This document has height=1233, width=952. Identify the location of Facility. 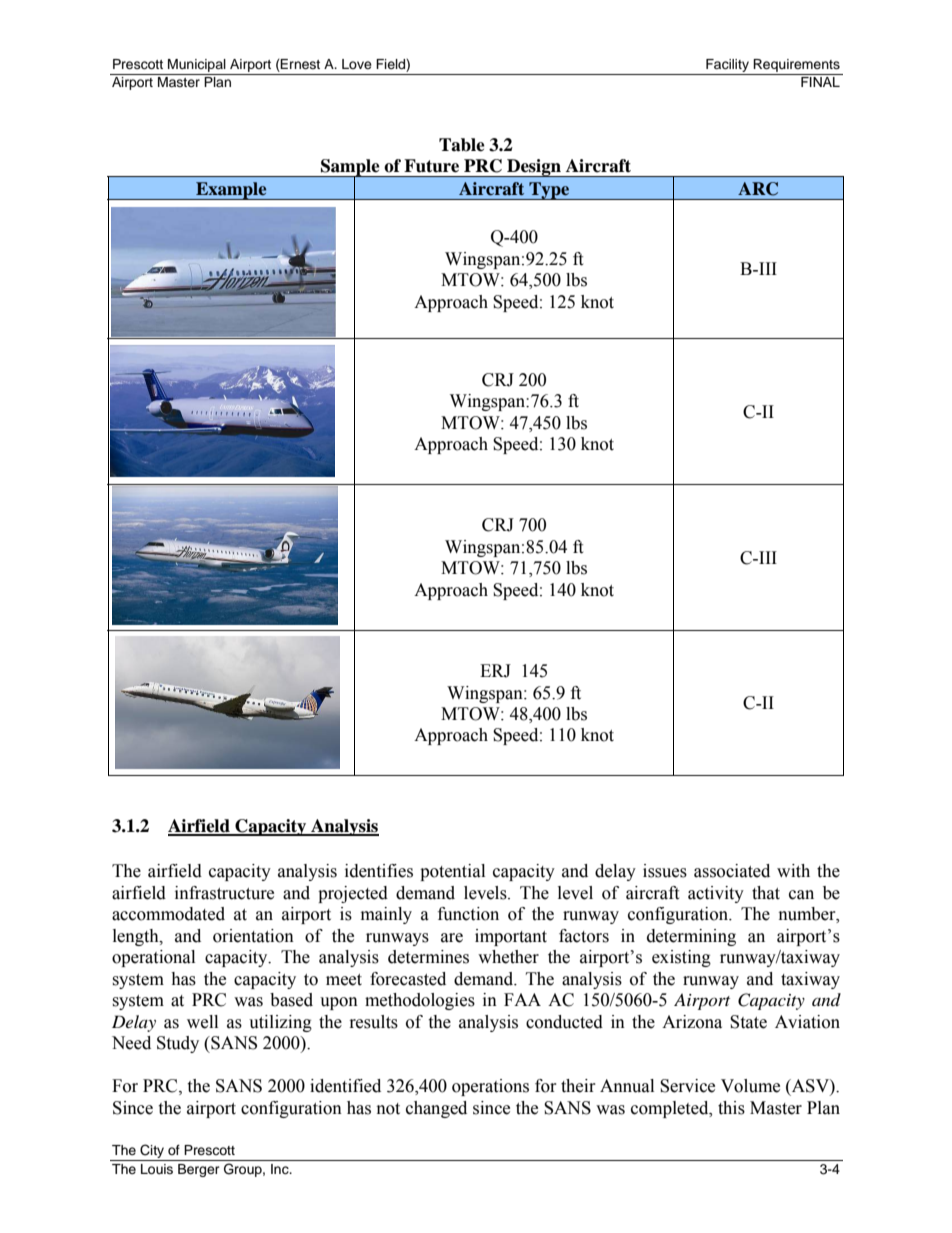
(727, 67).
